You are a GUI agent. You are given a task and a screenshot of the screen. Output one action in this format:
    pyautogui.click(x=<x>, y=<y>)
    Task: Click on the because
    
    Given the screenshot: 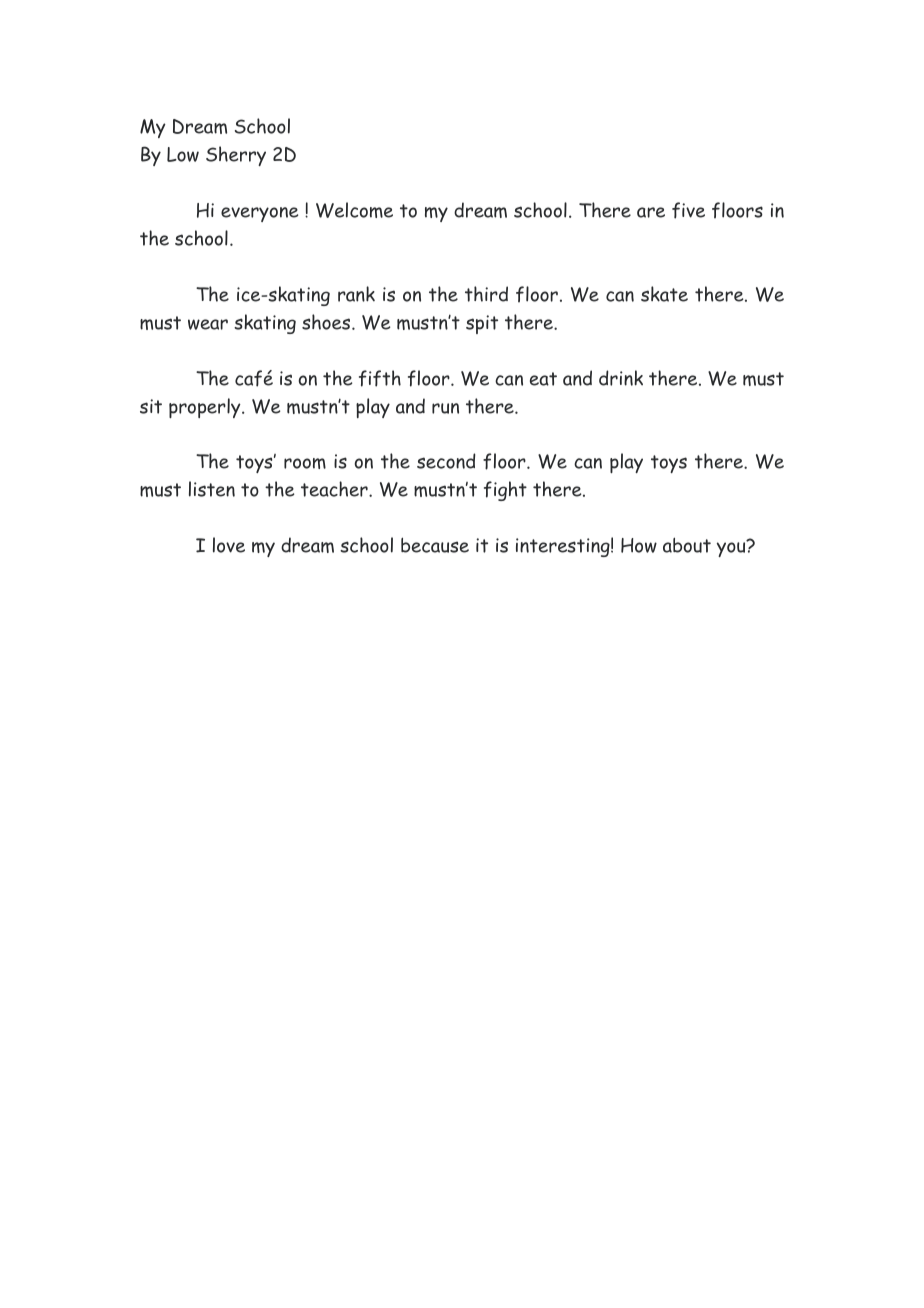 What is the action you would take?
    pyautogui.click(x=435, y=545)
